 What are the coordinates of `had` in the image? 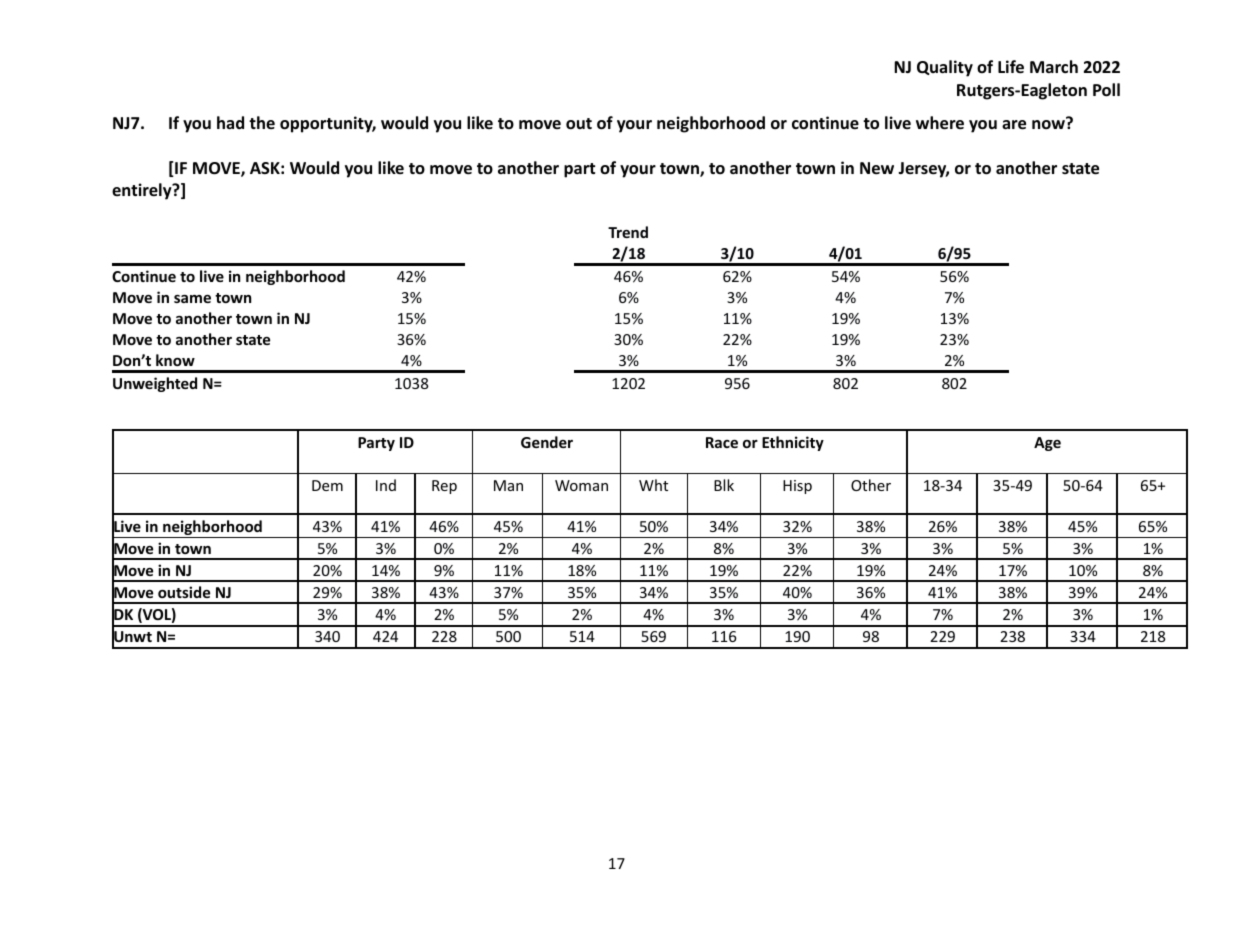 It's located at (230, 122).
